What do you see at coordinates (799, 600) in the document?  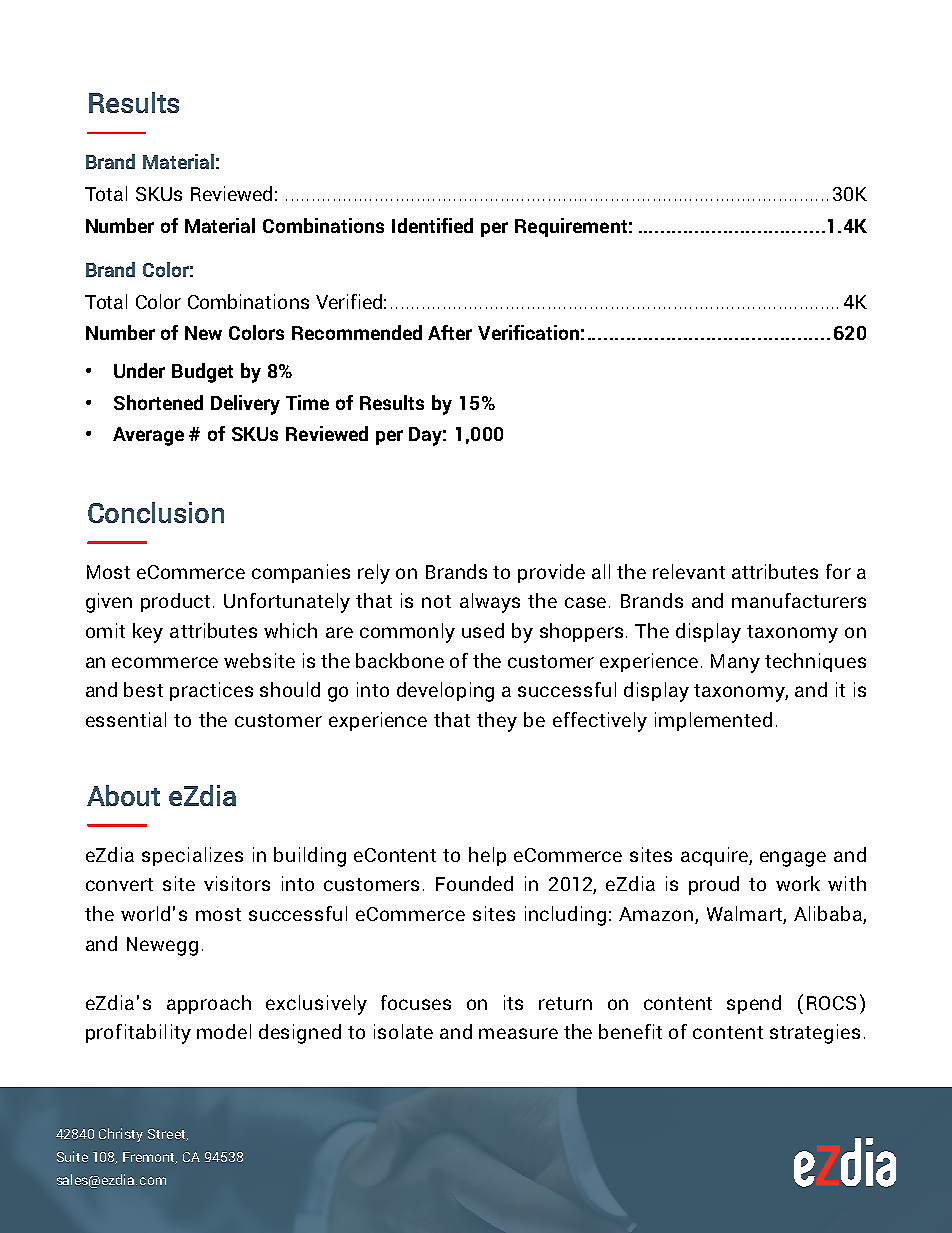 I see `manufacturers` at bounding box center [799, 600].
